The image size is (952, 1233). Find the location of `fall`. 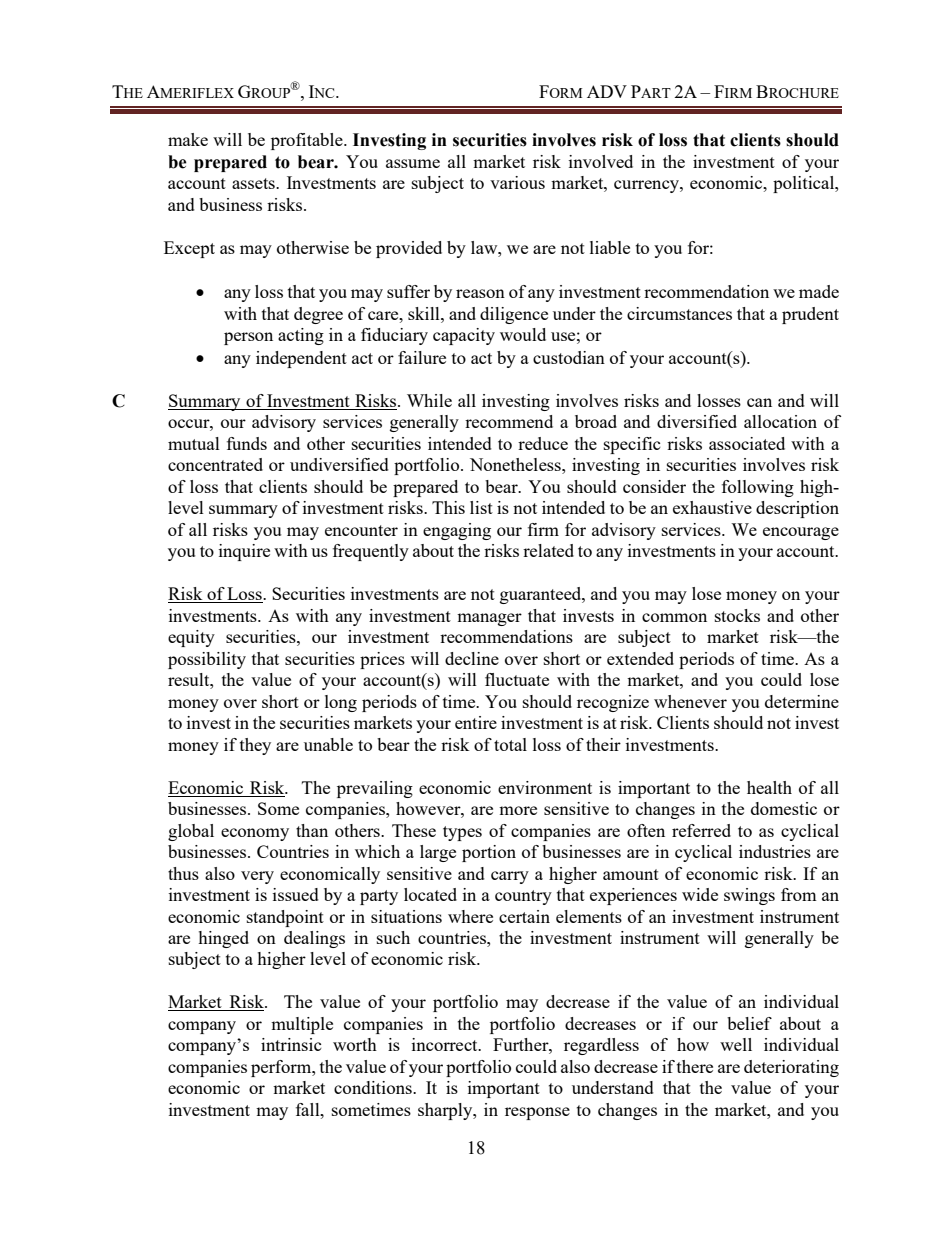

fall is located at coordinates (309, 1109).
